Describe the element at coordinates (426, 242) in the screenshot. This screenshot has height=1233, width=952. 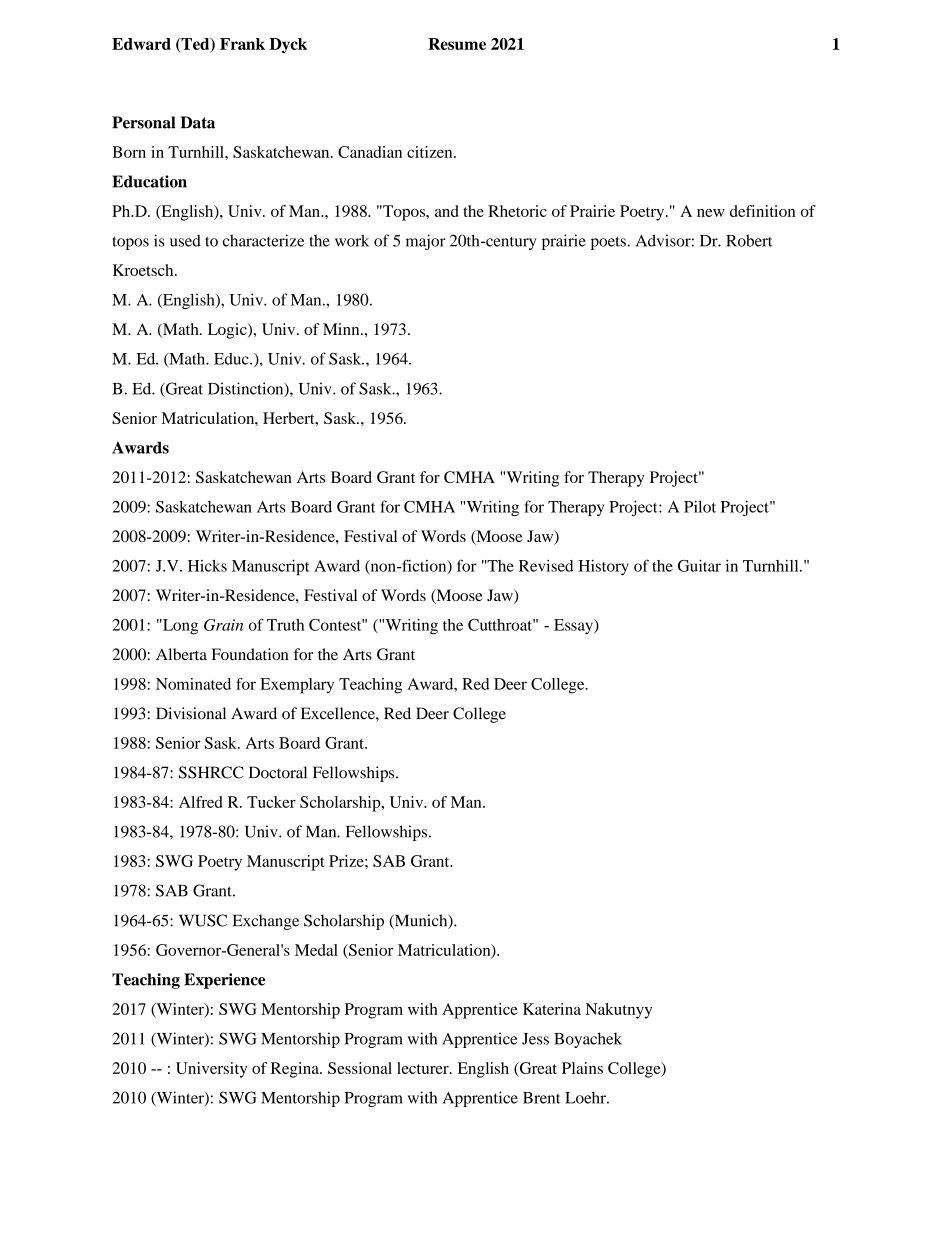
I see `major` at that location.
